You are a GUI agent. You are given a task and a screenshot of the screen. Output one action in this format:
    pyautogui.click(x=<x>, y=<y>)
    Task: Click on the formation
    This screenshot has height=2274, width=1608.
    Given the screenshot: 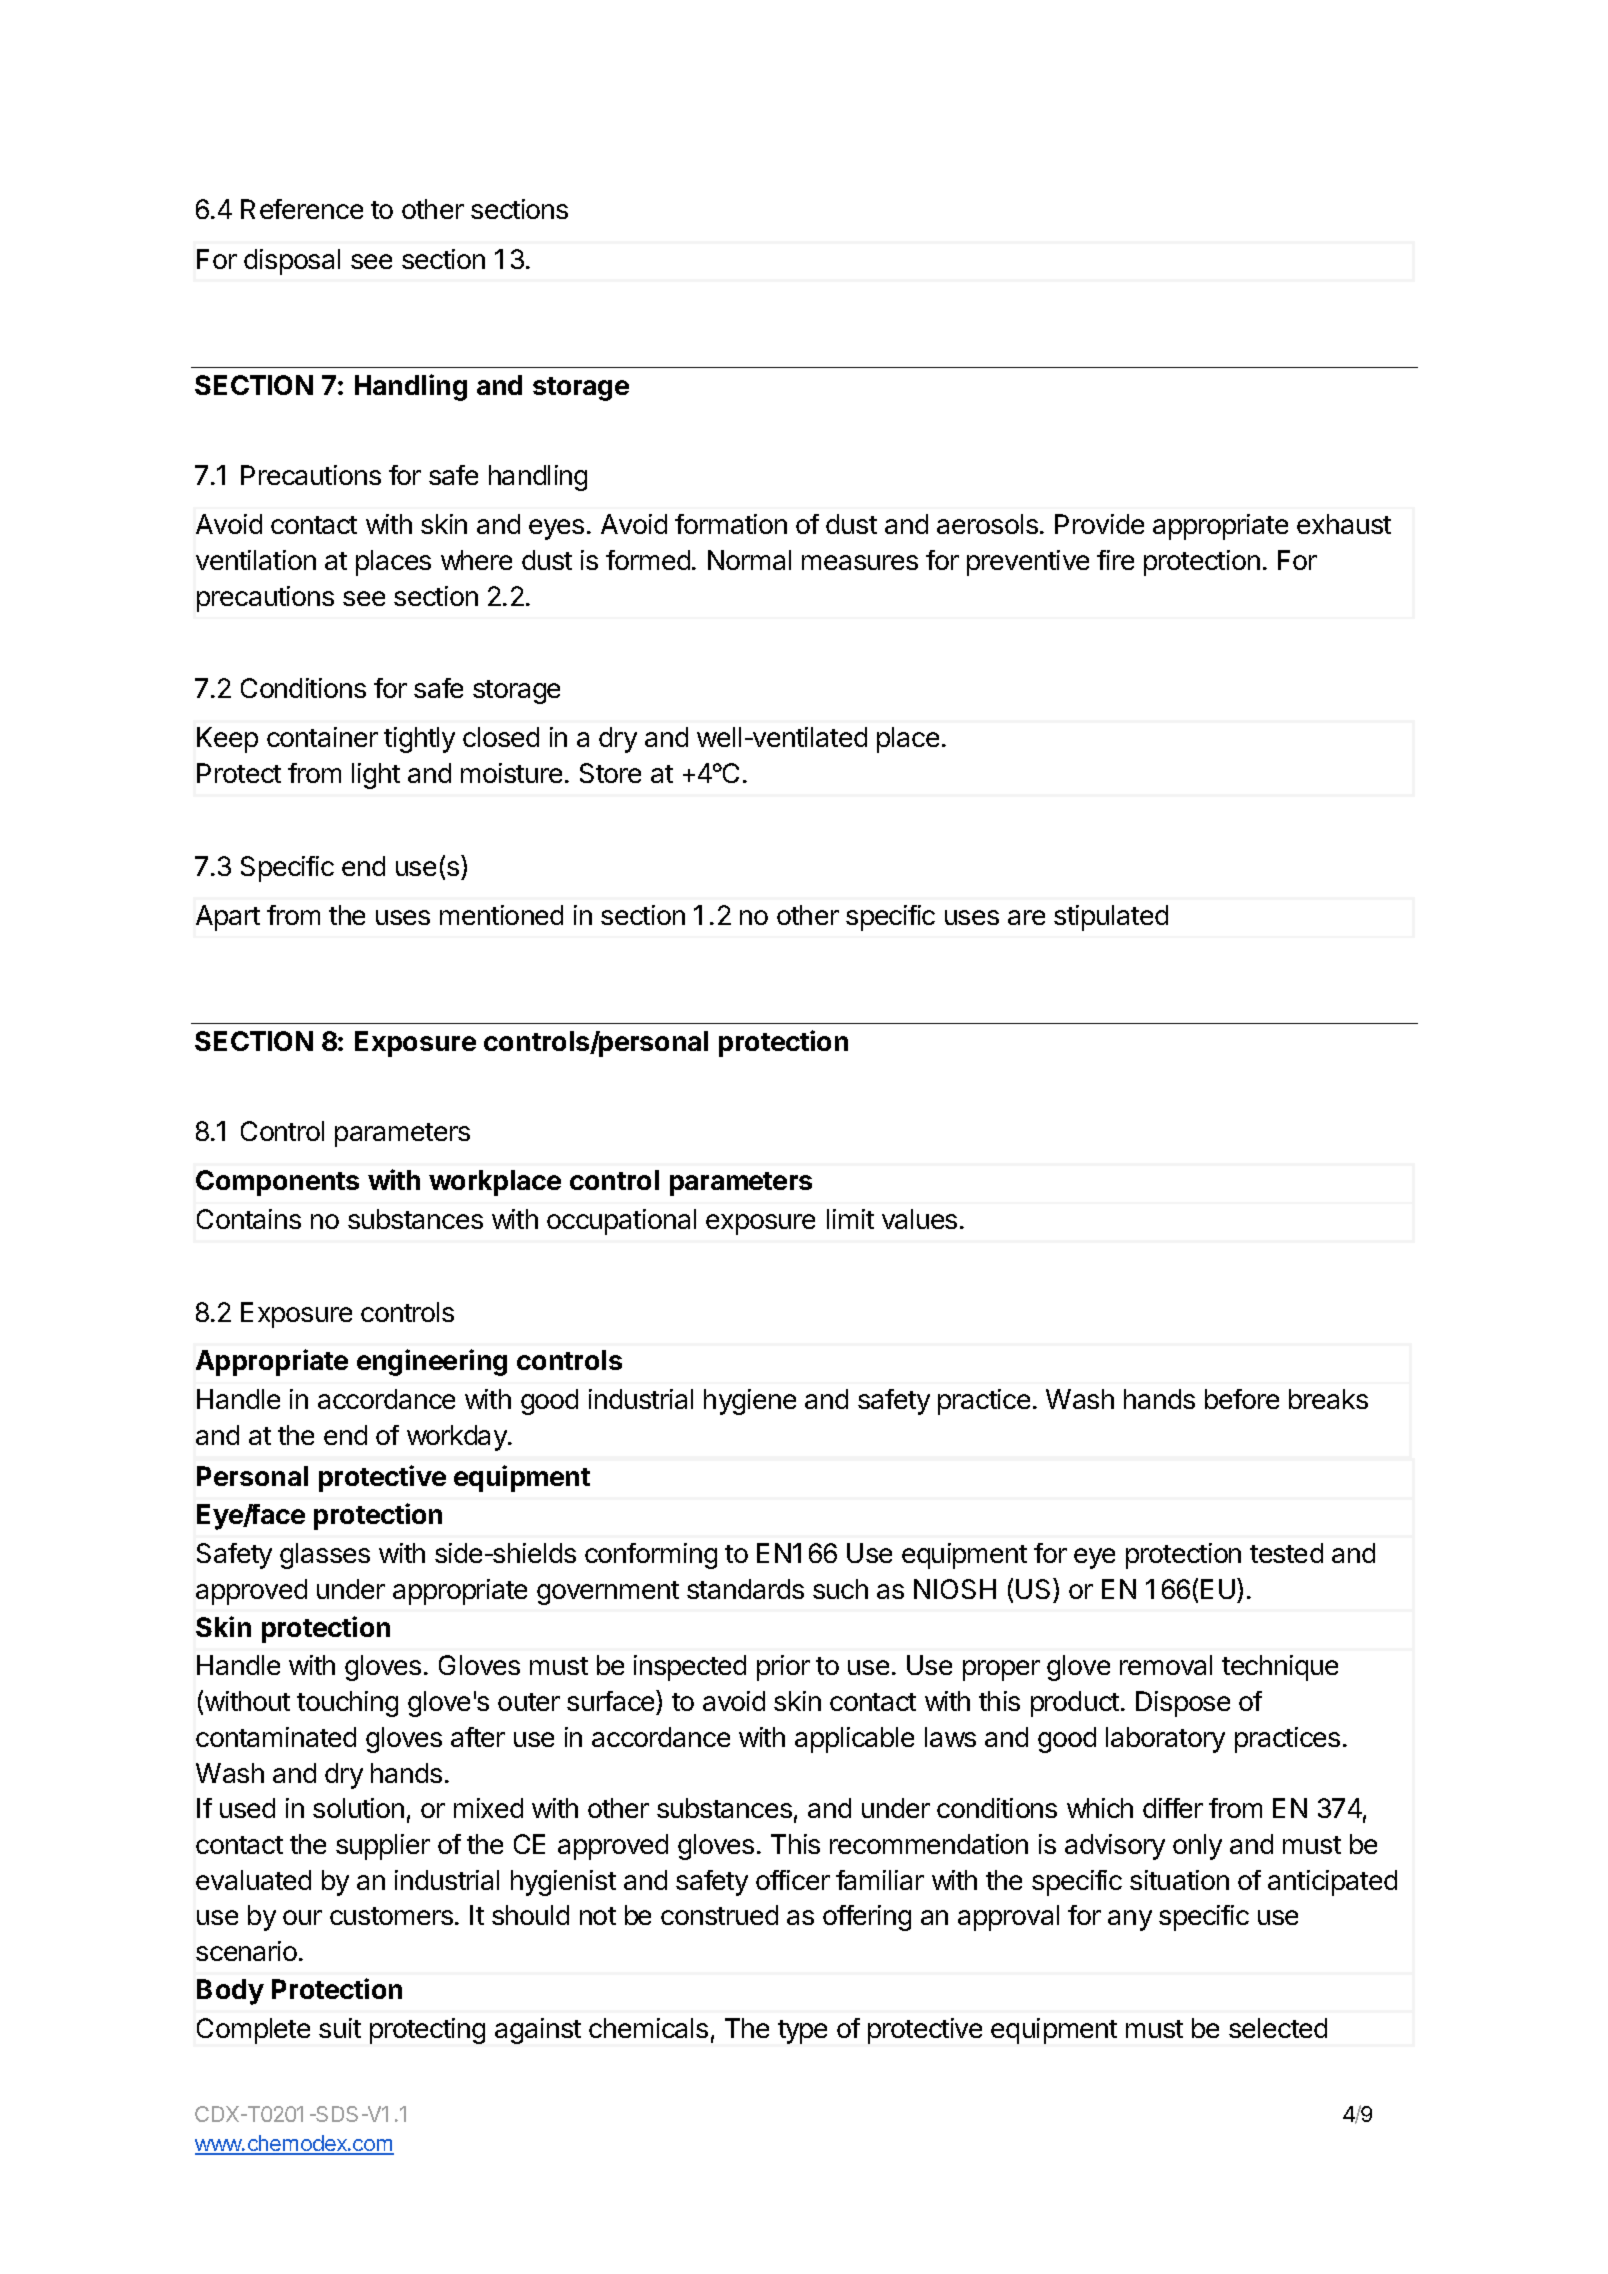 What is the action you would take?
    pyautogui.click(x=731, y=524)
